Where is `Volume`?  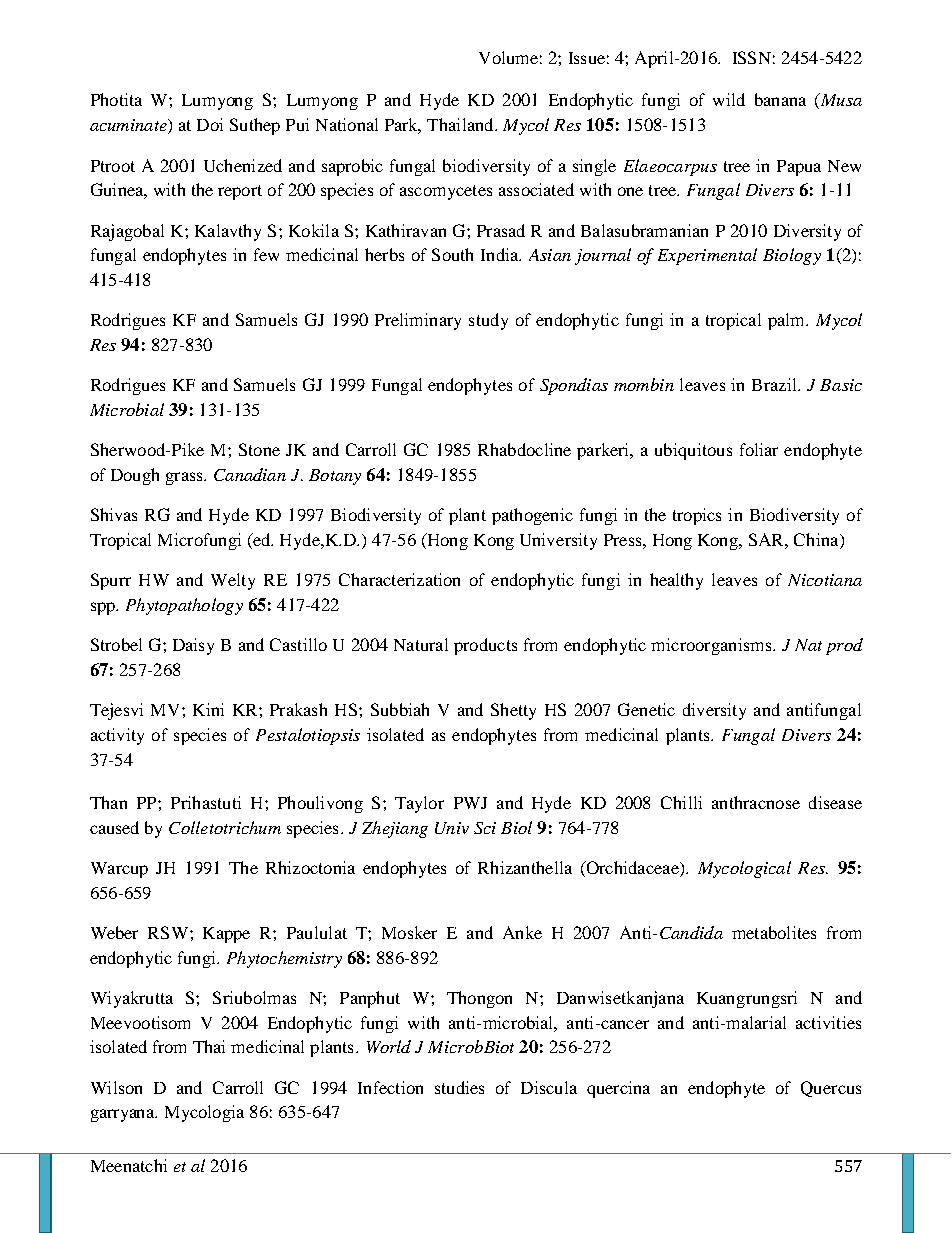 Volume is located at coordinates (508, 57).
